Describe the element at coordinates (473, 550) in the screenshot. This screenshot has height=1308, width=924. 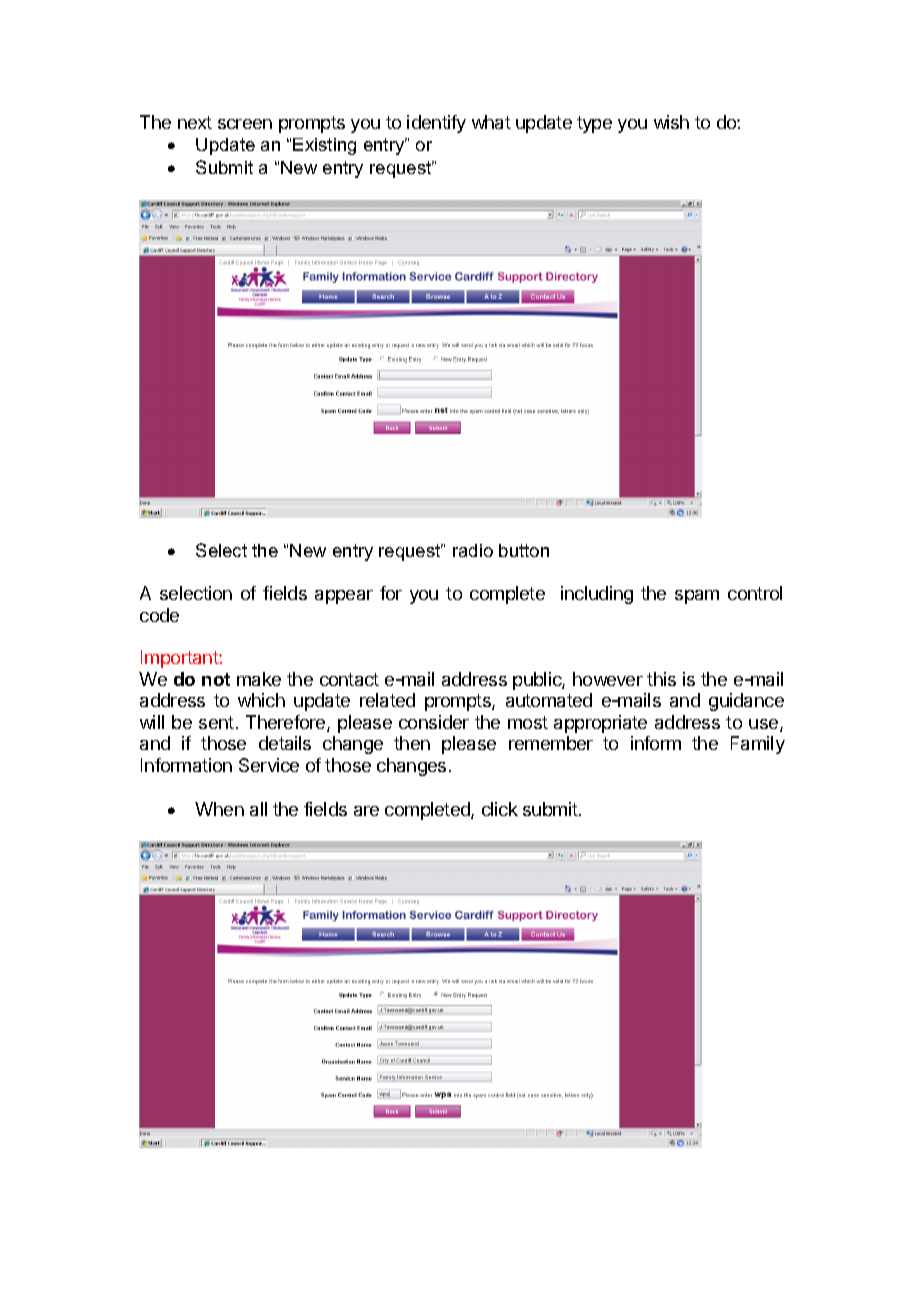
I see `radio` at that location.
